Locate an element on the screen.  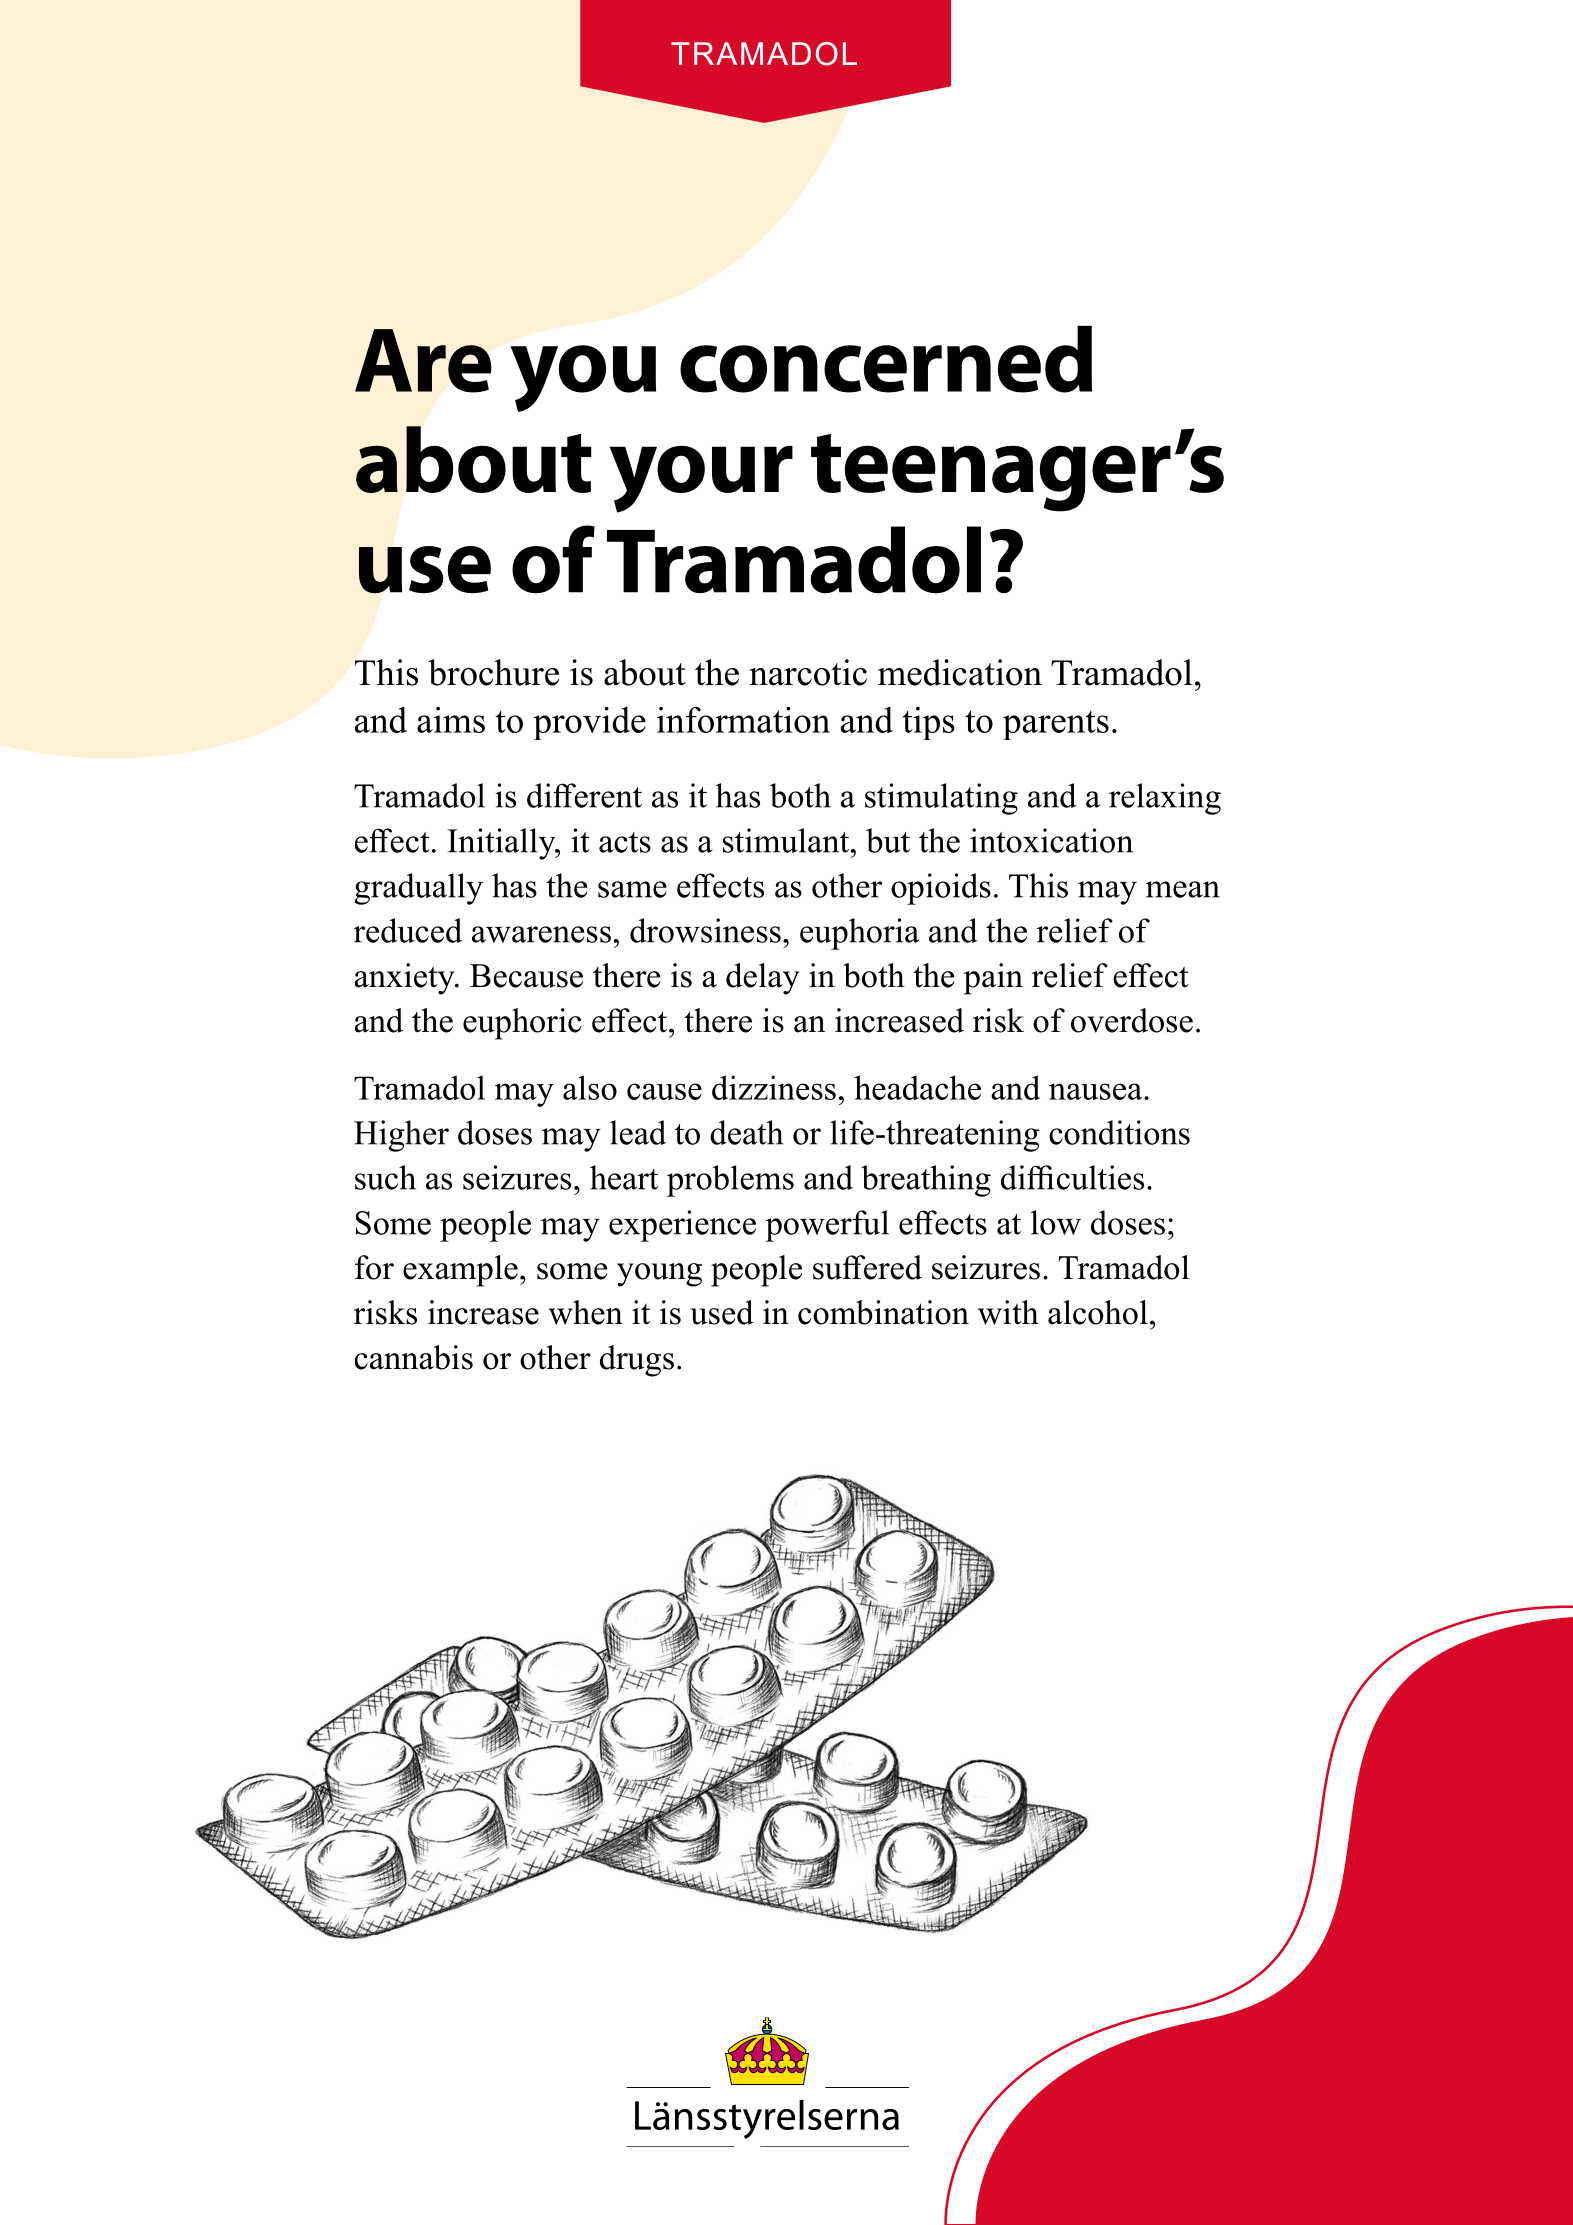
aims is located at coordinates (451, 720).
